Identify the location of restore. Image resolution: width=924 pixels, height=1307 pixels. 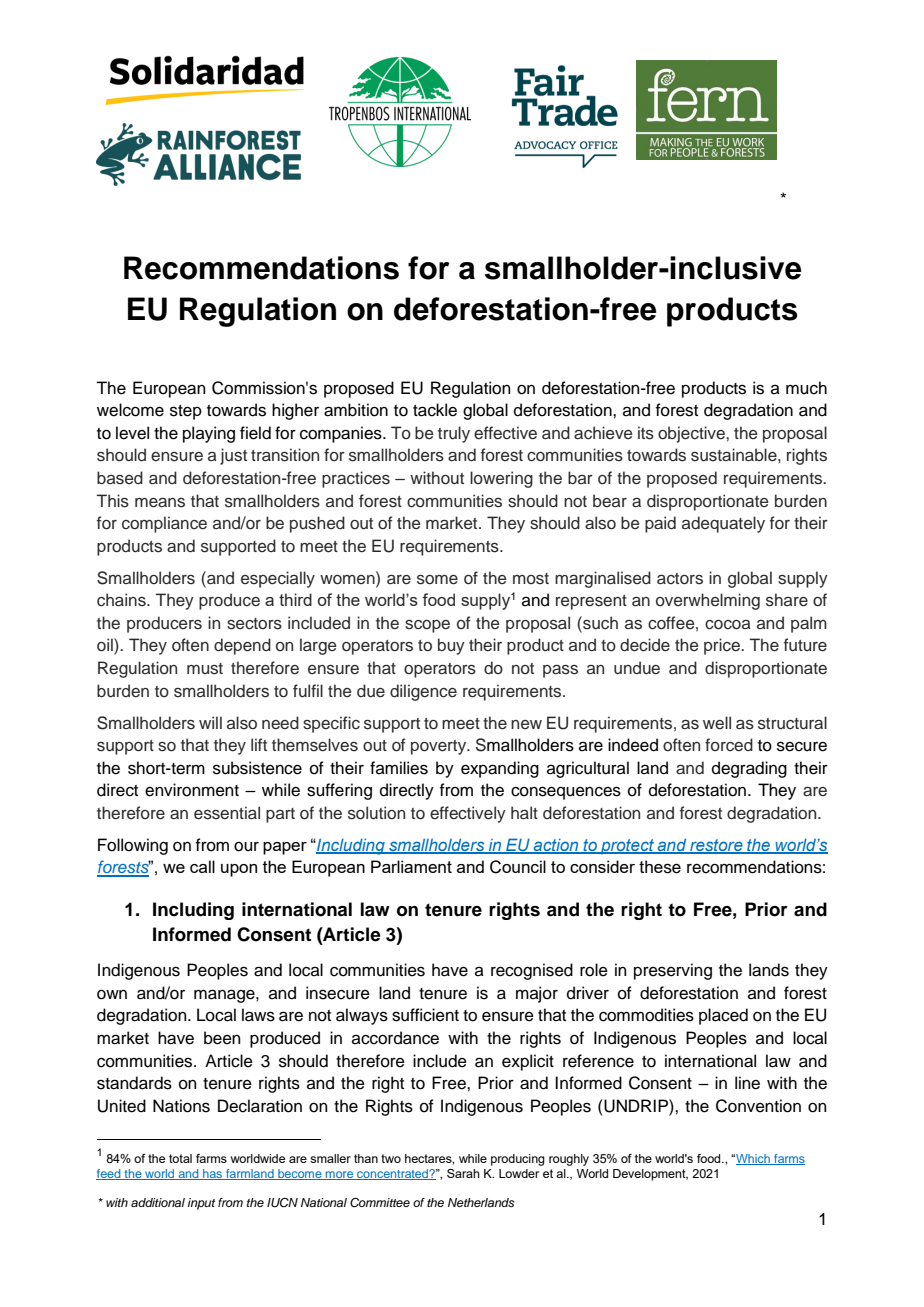
(716, 846).
